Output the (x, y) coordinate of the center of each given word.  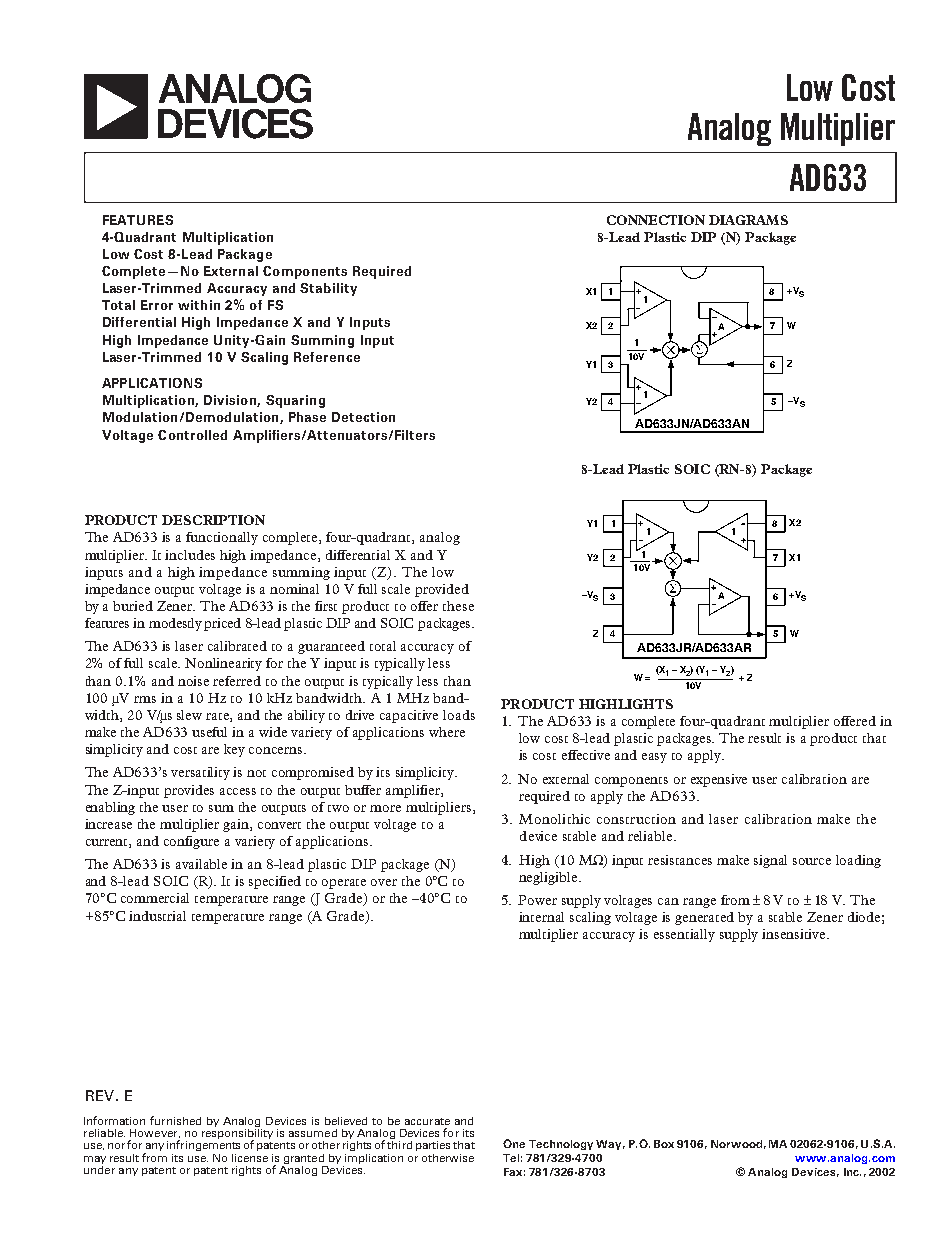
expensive (719, 780)
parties (433, 1146)
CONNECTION (656, 220)
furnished (175, 1120)
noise (193, 681)
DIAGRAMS (748, 220)
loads (459, 715)
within (199, 305)
